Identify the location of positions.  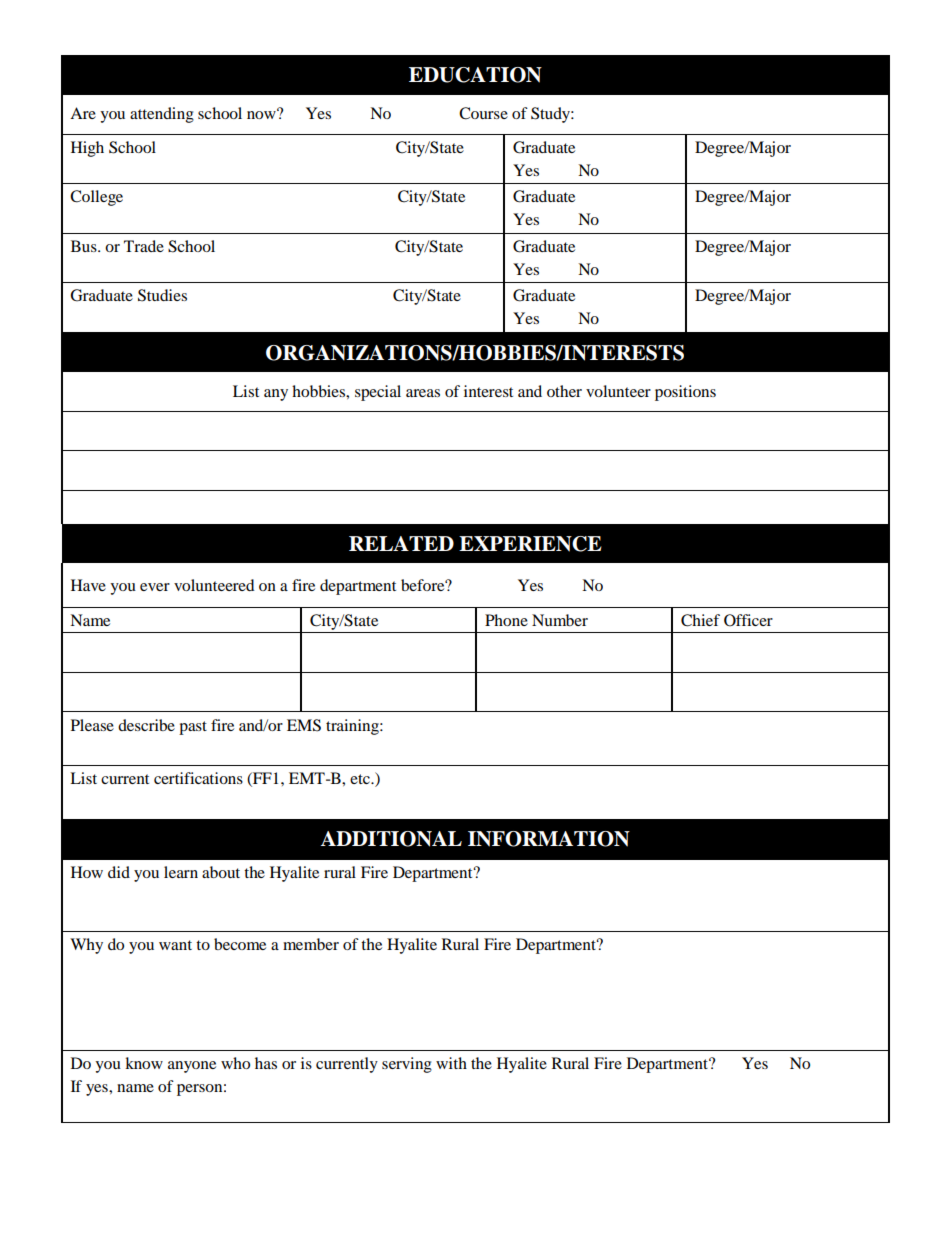
(685, 393).
